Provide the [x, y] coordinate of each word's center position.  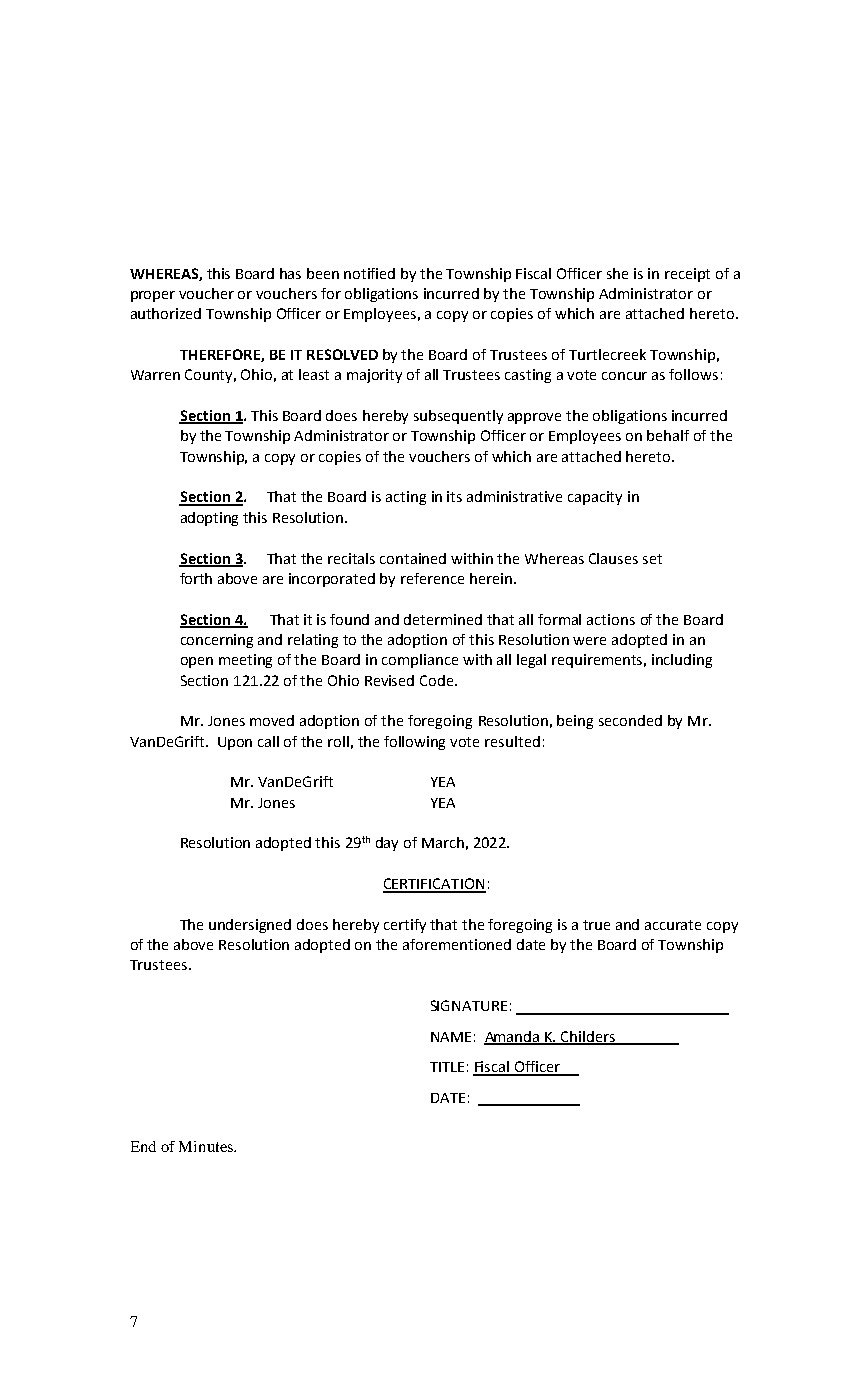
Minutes [207, 1146]
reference [432, 578]
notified [369, 273]
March [443, 842]
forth [196, 578]
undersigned [250, 926]
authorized [166, 313]
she [617, 273]
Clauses [613, 558]
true [596, 925]
